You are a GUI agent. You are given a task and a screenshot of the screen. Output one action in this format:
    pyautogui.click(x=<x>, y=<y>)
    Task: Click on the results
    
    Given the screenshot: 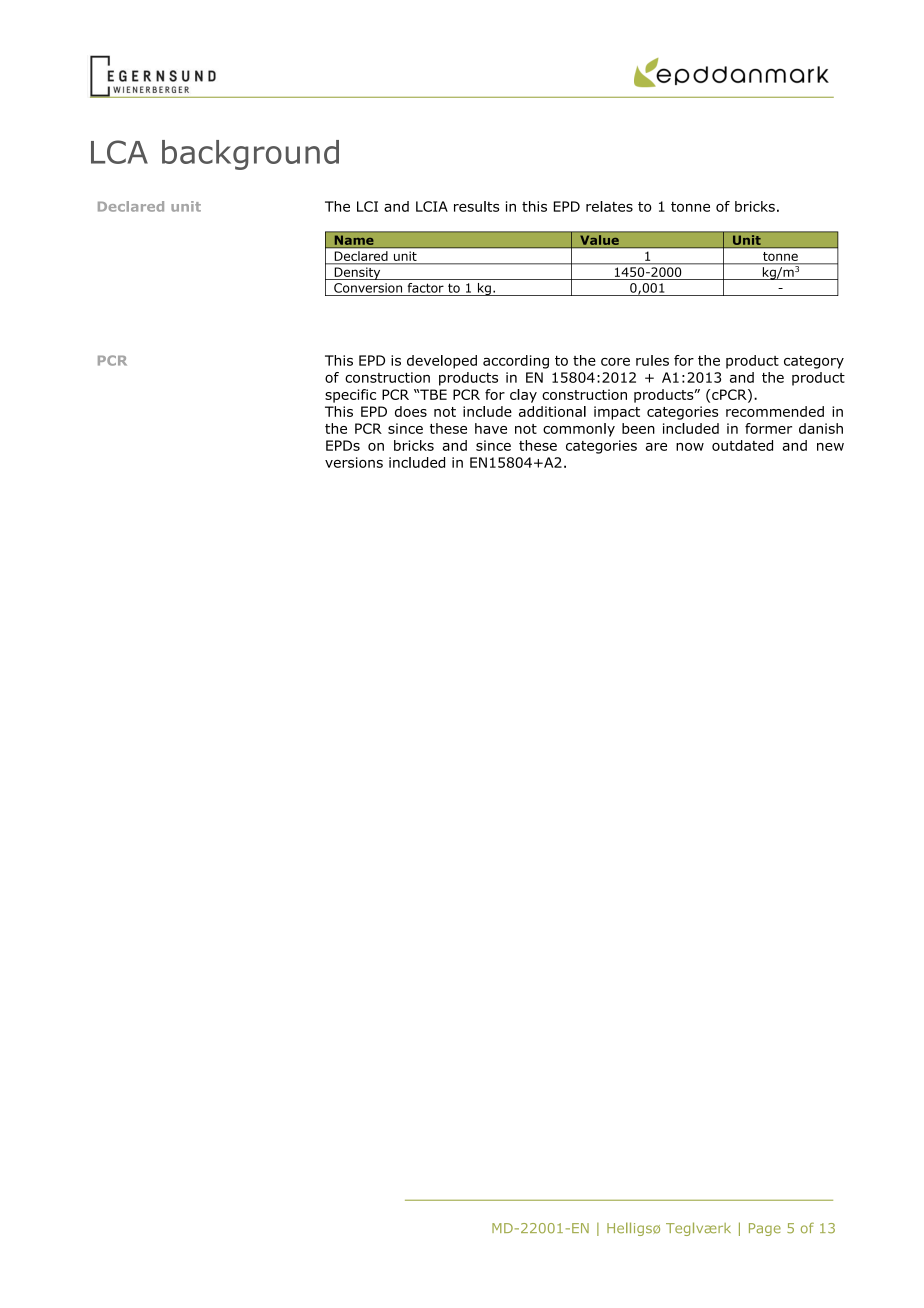 What is the action you would take?
    pyautogui.click(x=476, y=206)
